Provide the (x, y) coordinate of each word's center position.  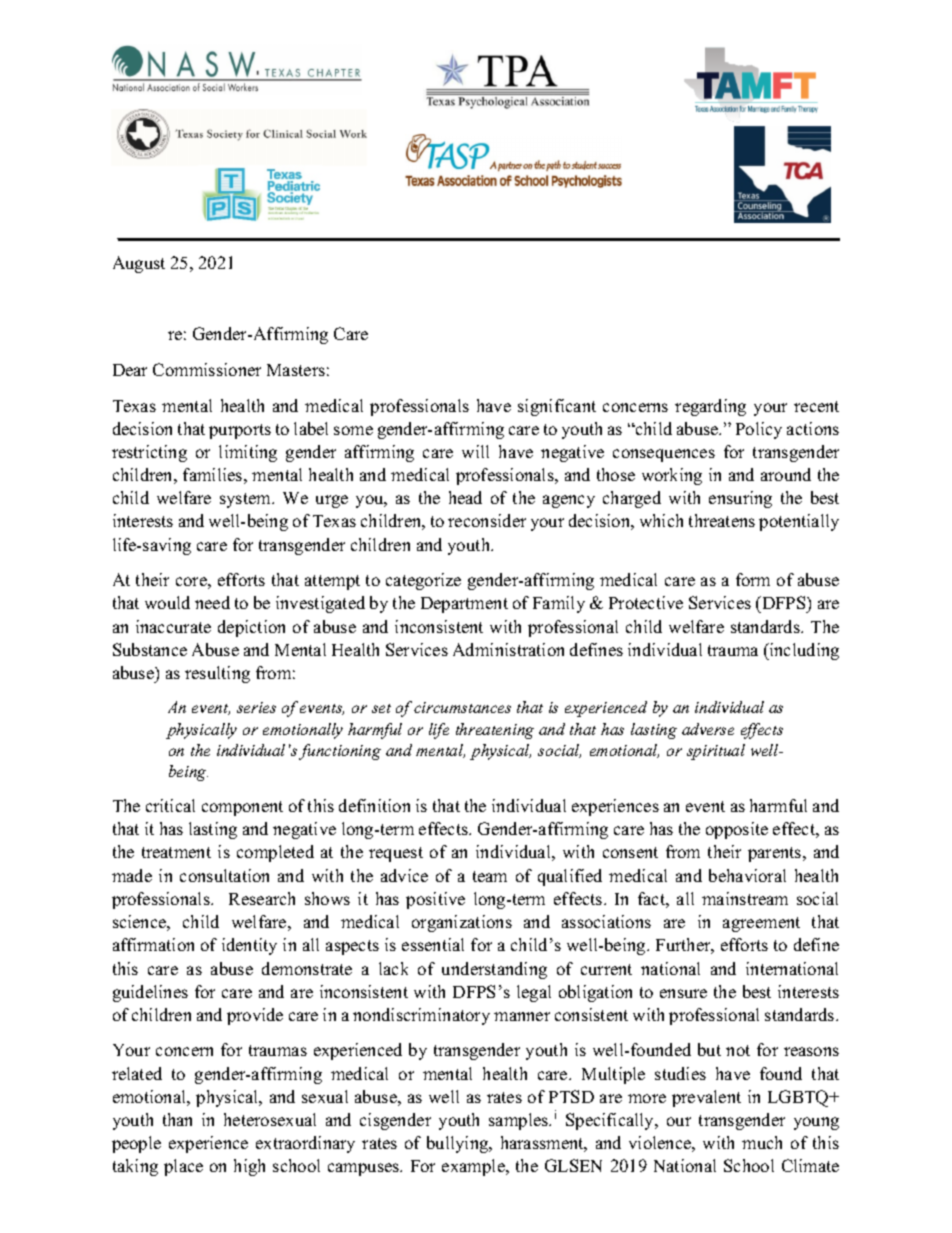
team (490, 876)
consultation (224, 875)
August (139, 264)
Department (464, 605)
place (183, 1167)
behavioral (747, 875)
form (753, 579)
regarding (710, 407)
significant (557, 407)
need (212, 602)
